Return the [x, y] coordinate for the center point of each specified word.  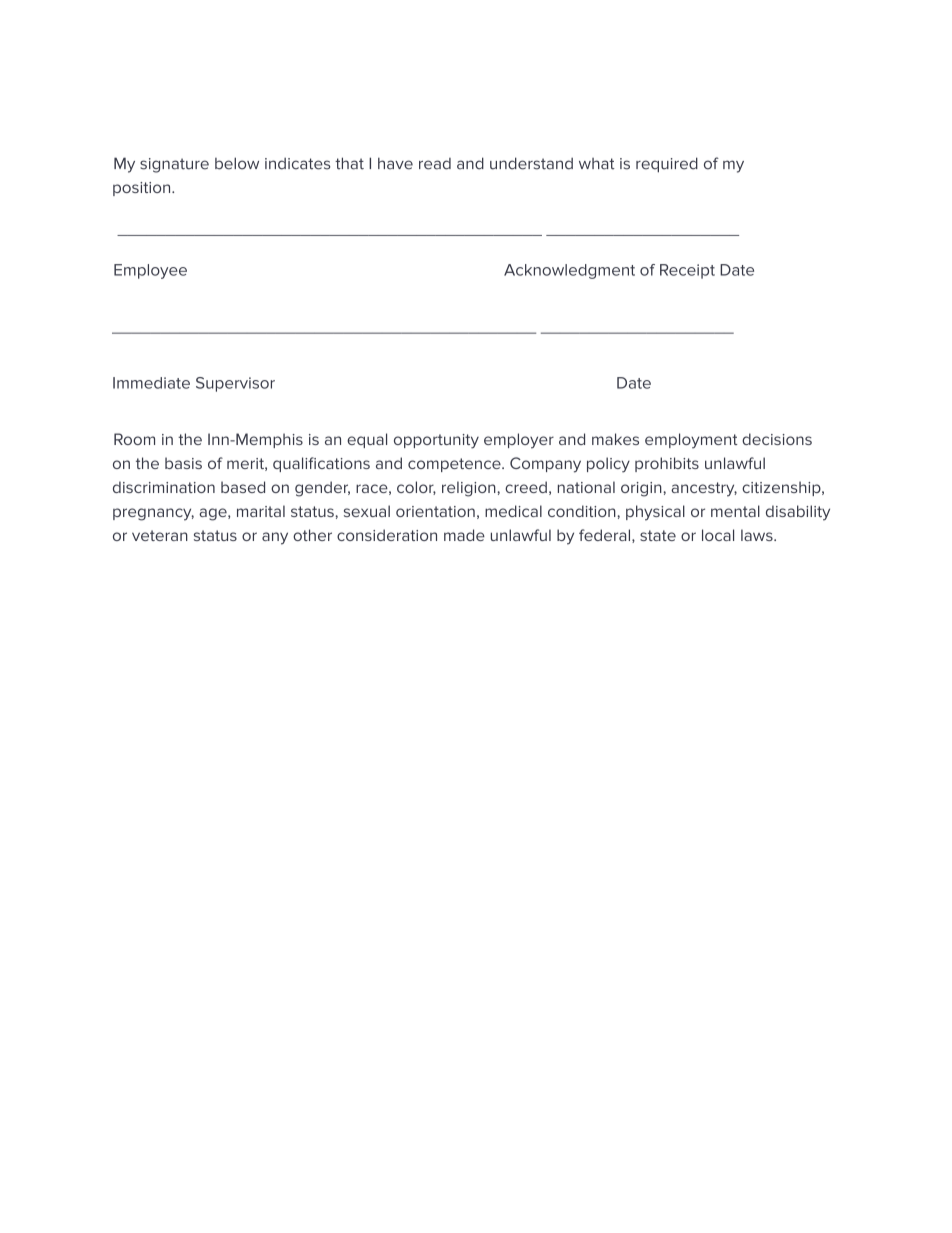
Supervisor [235, 384]
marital [261, 511]
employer [519, 441]
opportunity [436, 441]
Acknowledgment [569, 271]
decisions [777, 439]
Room [134, 439]
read [435, 164]
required [667, 165]
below [237, 163]
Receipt [687, 271]
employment [691, 441]
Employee [150, 271]
